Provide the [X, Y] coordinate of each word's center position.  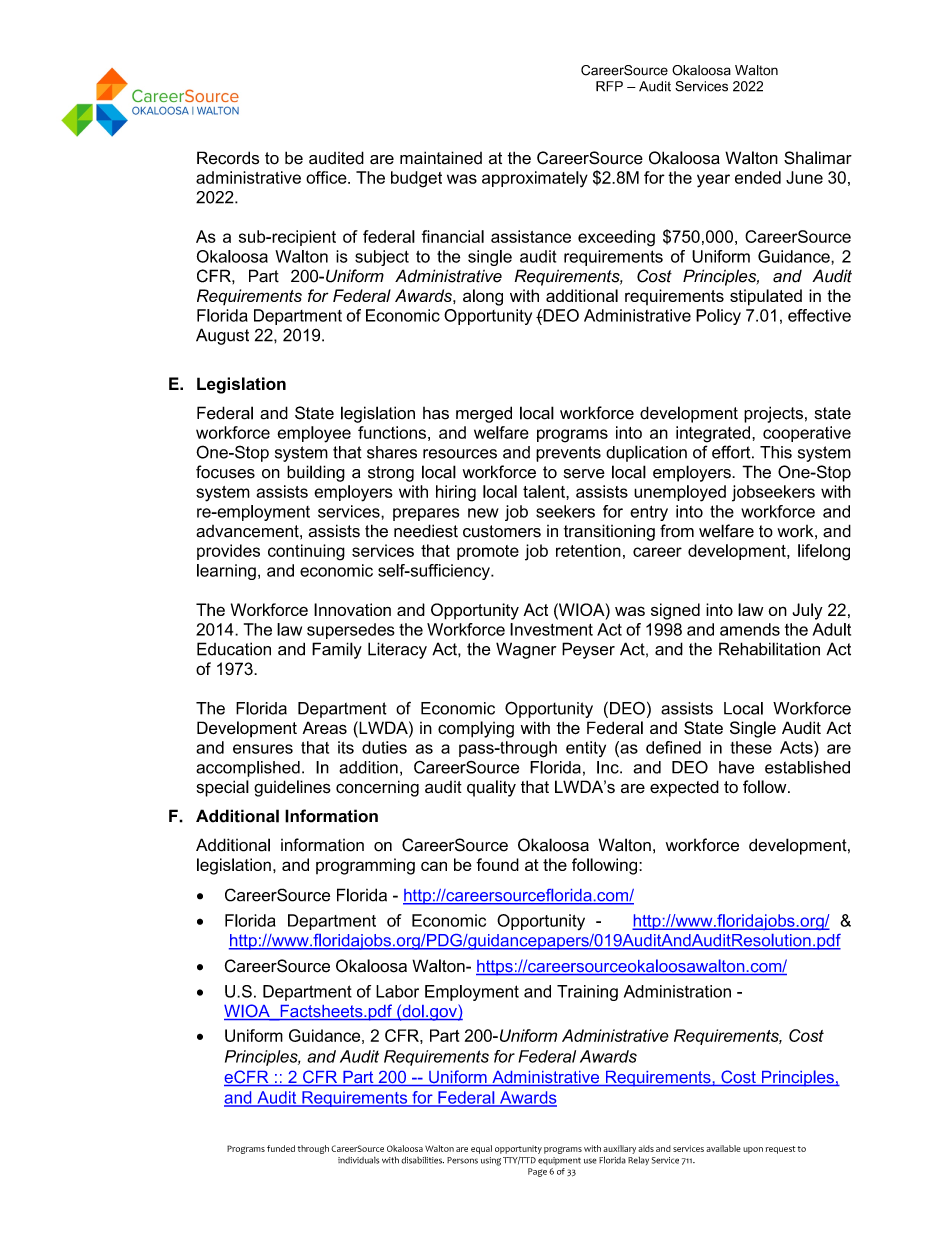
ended [758, 177]
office [327, 177]
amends [750, 629]
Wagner [526, 650]
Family [337, 650]
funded [281, 1148]
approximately [535, 179]
